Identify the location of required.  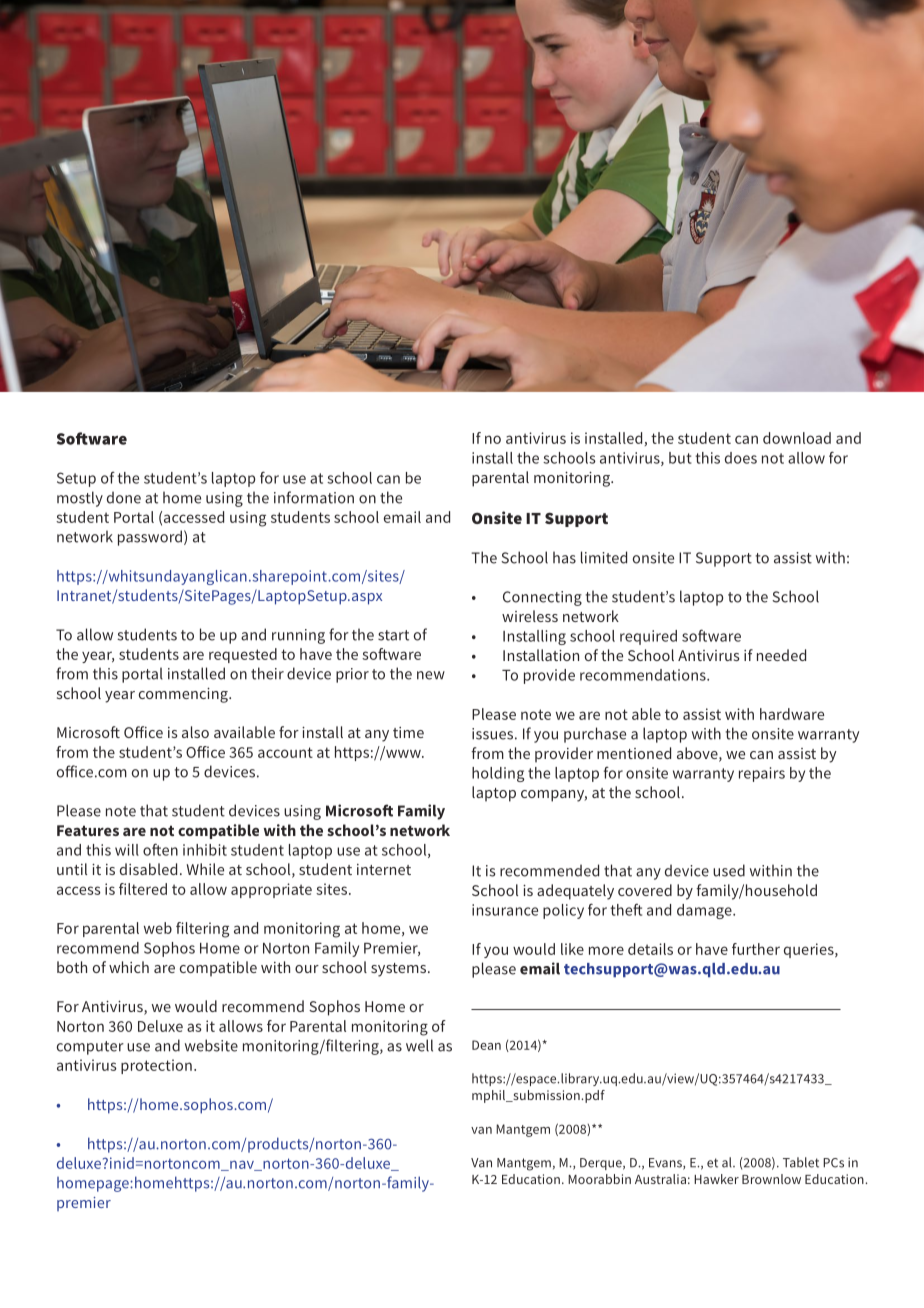
(648, 637).
